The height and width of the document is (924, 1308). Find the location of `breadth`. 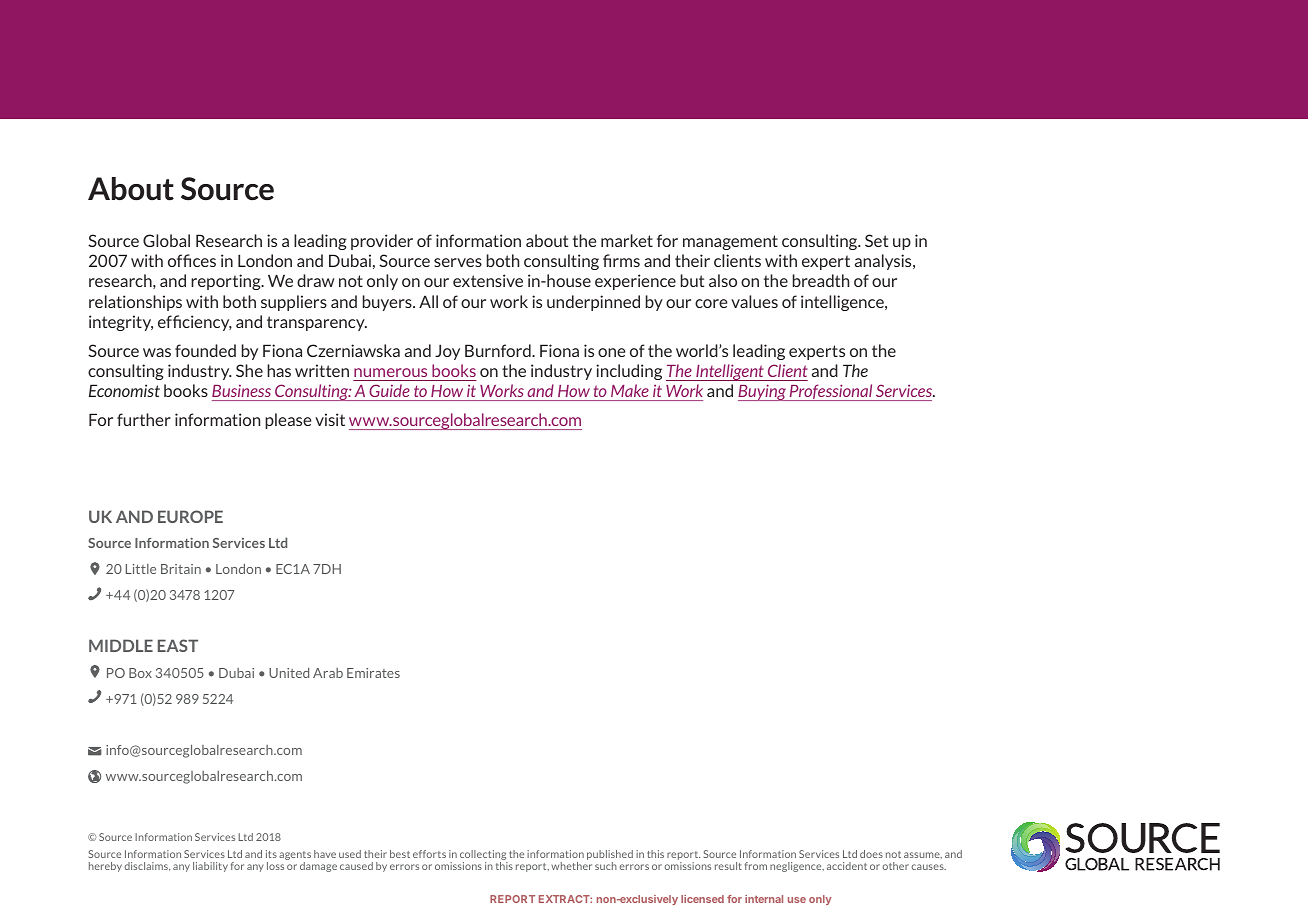

breadth is located at coordinates (821, 280).
